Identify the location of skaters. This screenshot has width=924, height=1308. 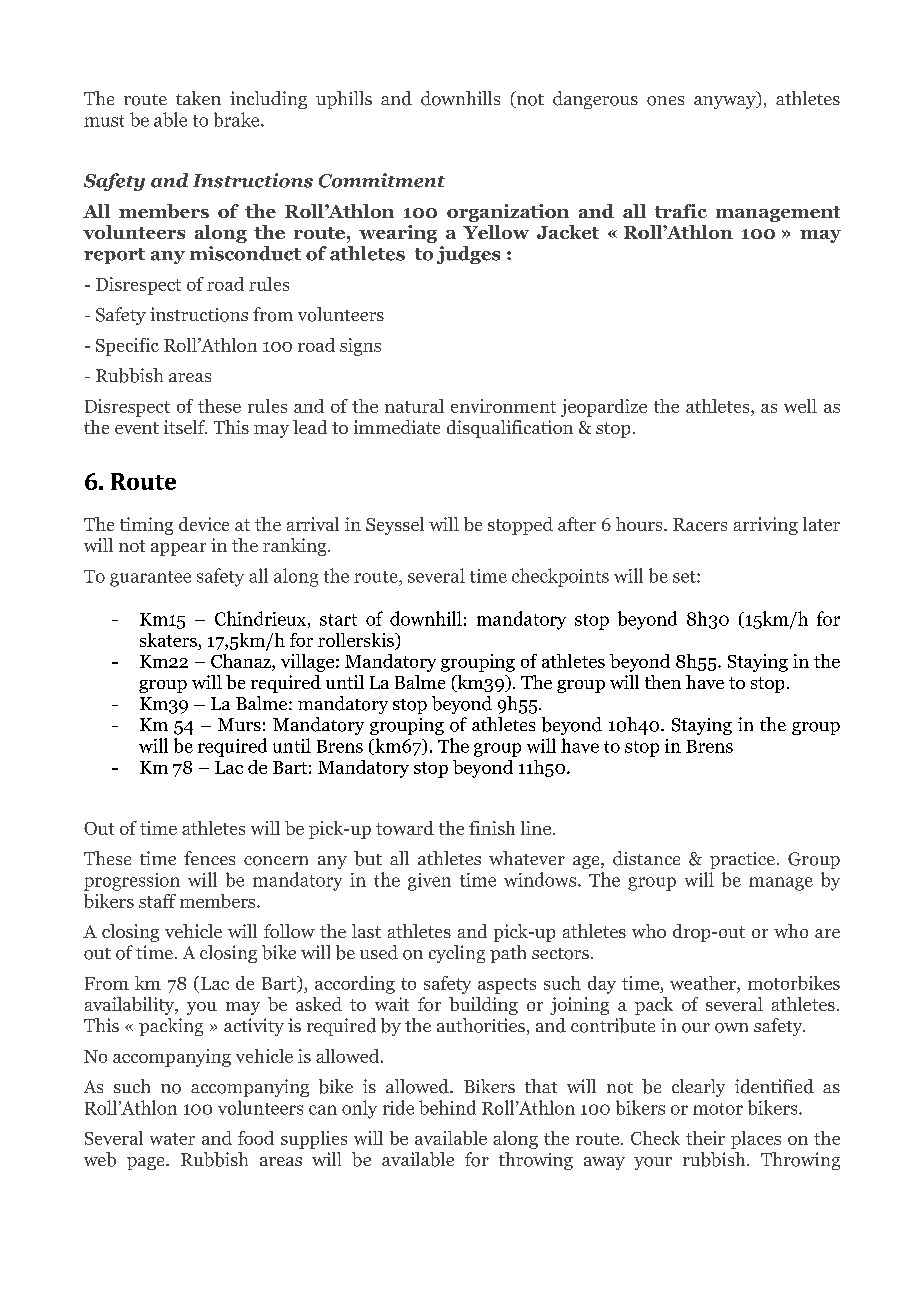
(168, 640).
